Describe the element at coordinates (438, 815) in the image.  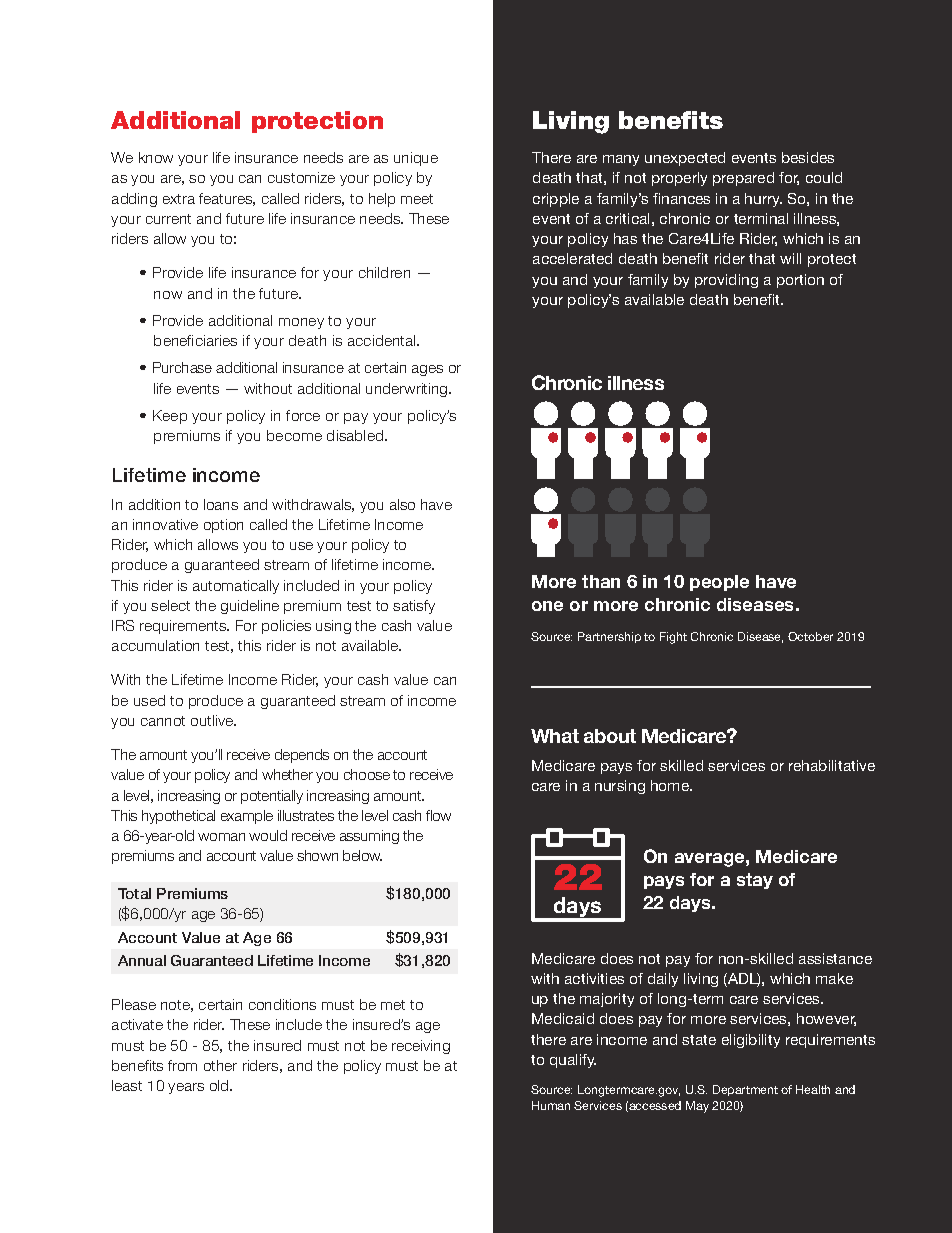
I see `flow` at that location.
